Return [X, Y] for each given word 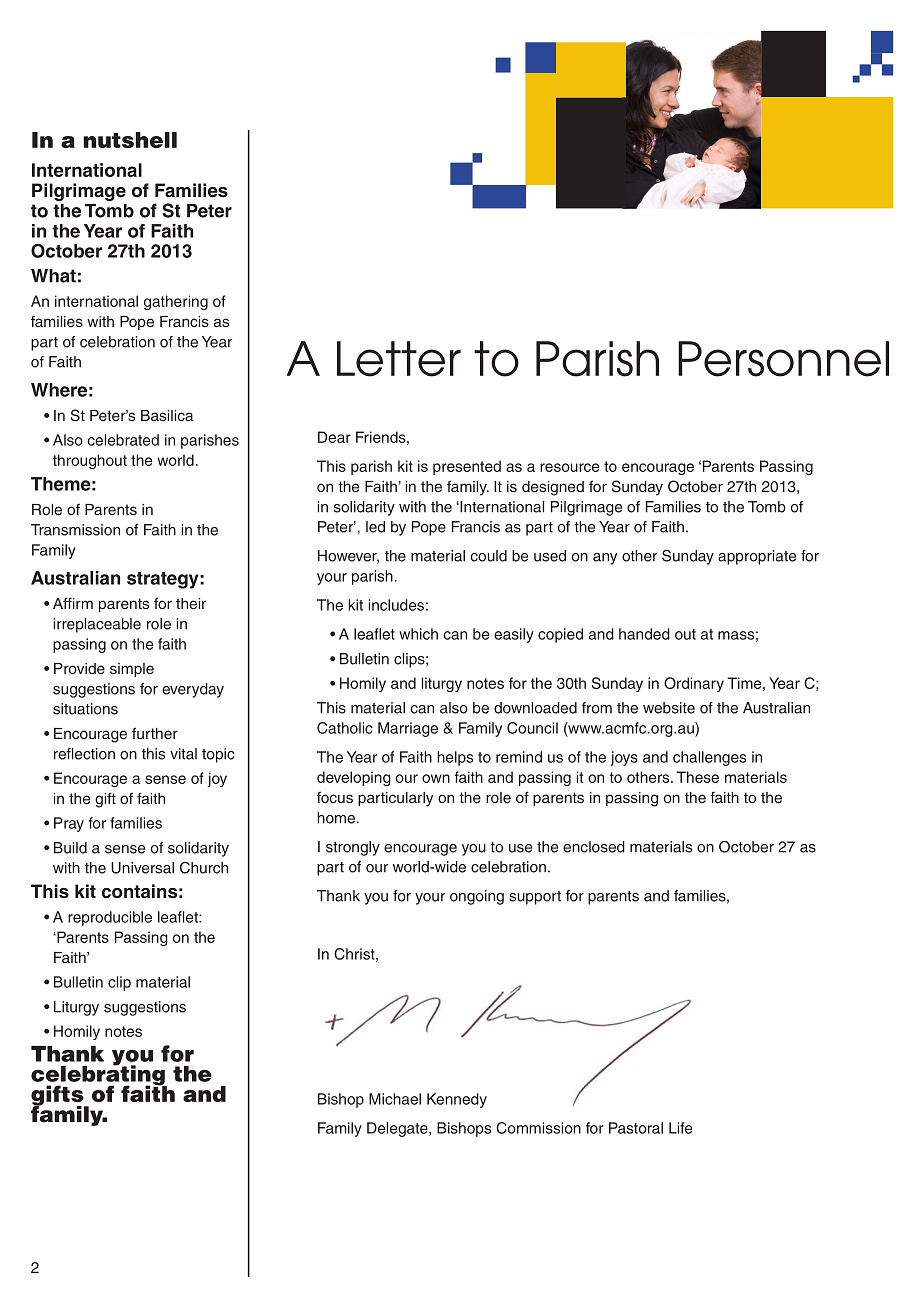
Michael [395, 1099]
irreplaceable [97, 625]
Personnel [783, 359]
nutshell [130, 140]
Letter [399, 359]
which [418, 634]
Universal [142, 868]
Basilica [167, 415]
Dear [334, 437]
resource [569, 467]
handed [644, 634]
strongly [353, 848]
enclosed [594, 847]
